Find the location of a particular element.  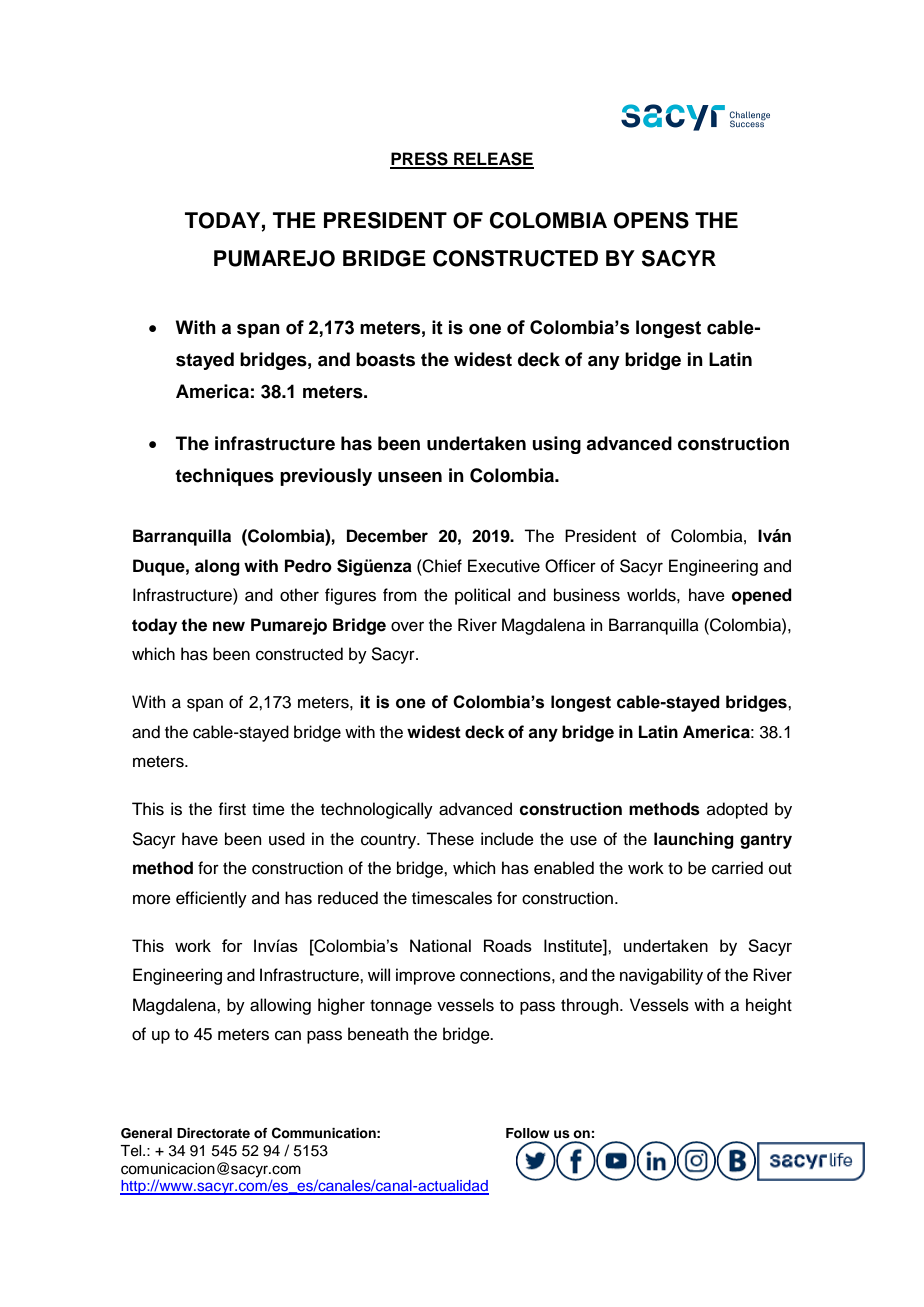

Directorate is located at coordinates (213, 1133).
